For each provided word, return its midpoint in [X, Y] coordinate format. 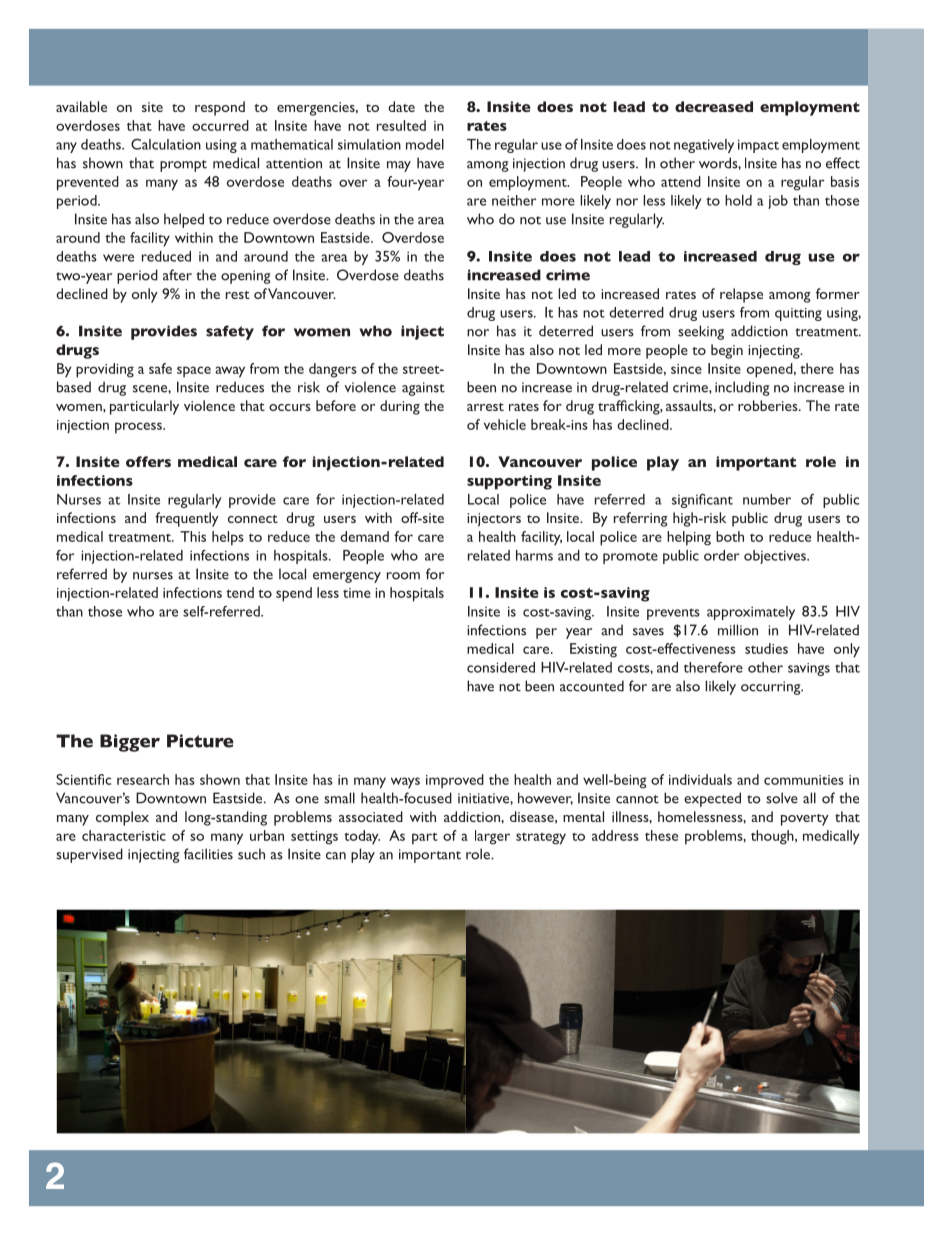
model [425, 144]
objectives [776, 557]
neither [514, 200]
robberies [769, 405]
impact [758, 146]
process [139, 428]
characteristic [124, 835]
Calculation [166, 144]
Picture [200, 741]
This [193, 536]
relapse [741, 295]
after [177, 275]
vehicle [505, 424]
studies [766, 648]
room [403, 576]
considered [501, 667]
